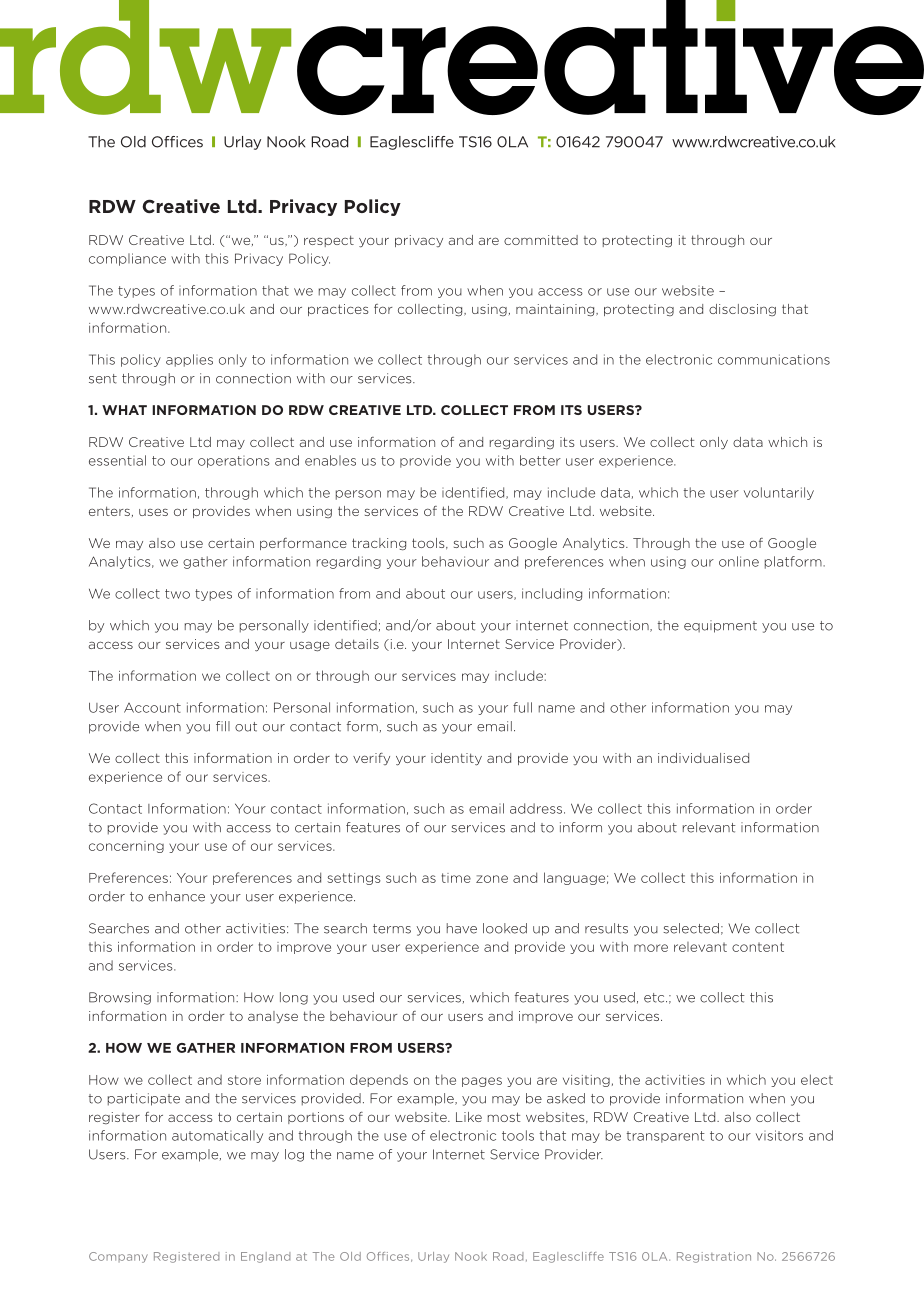  Describe the element at coordinates (469, 1117) in the page. I see `Like` at that location.
